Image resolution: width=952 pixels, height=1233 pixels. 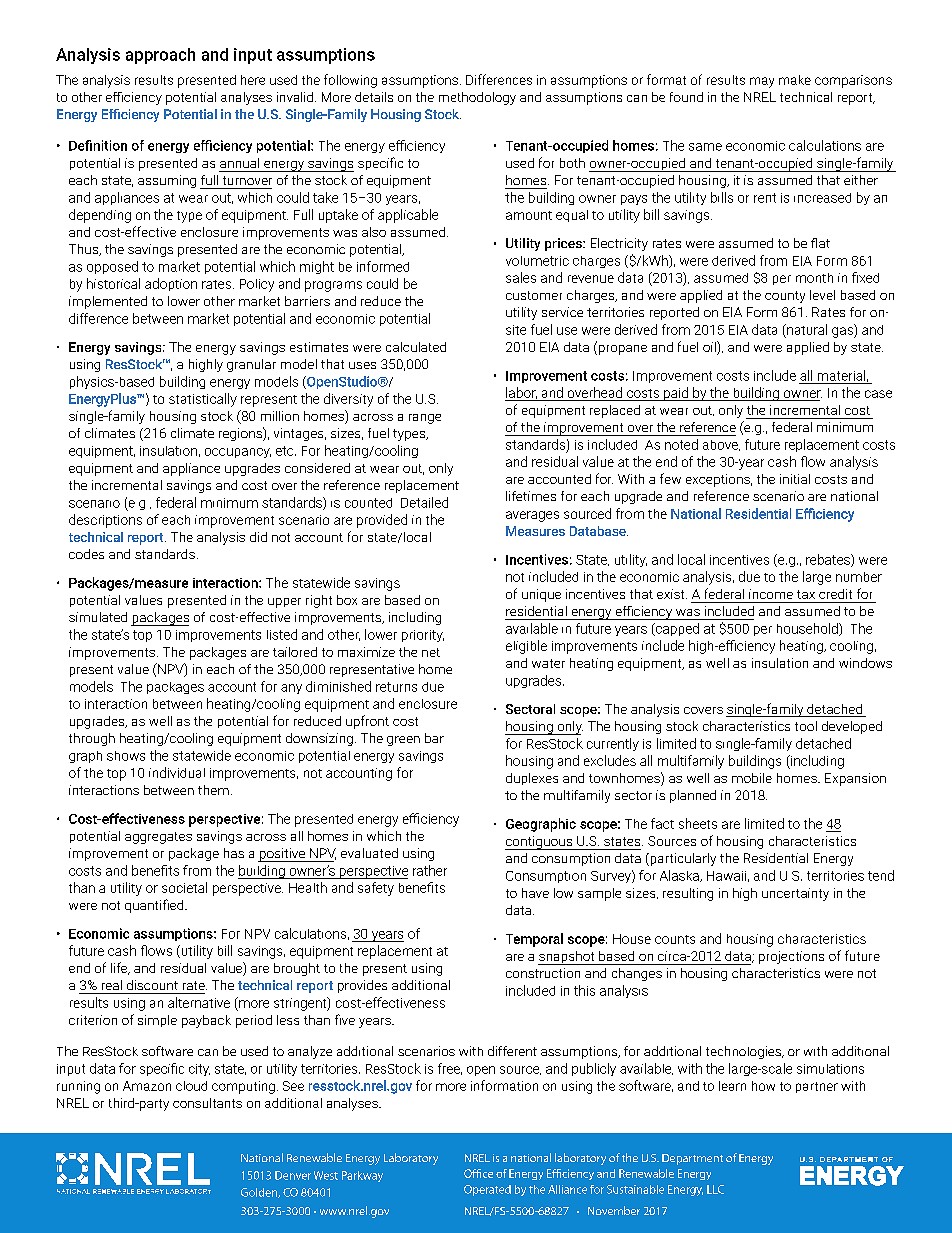 I want to click on Golden, so click(x=260, y=1193).
